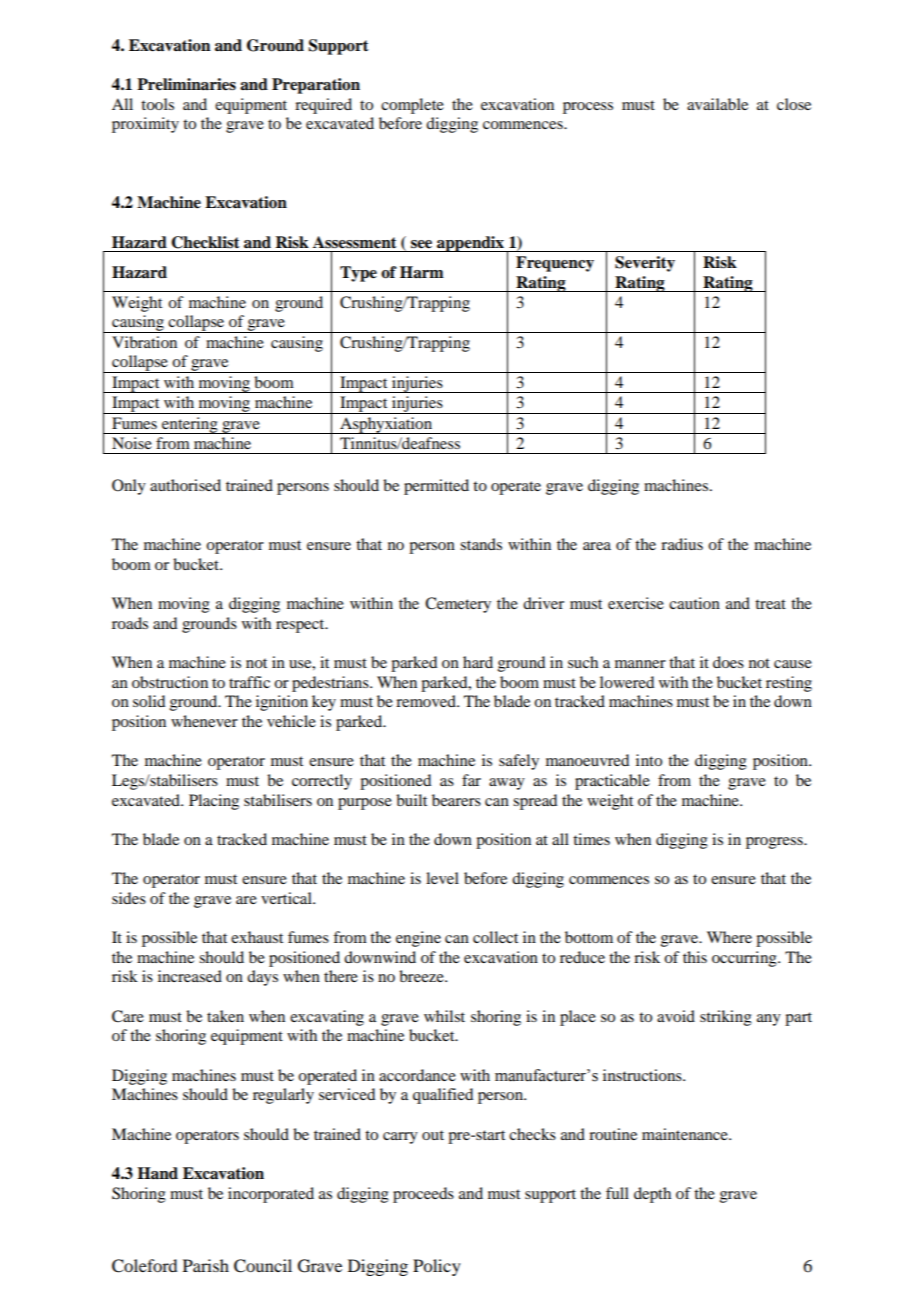 Image resolution: width=924 pixels, height=1308 pixels. Describe the element at coordinates (717, 104) in the screenshot. I see `available` at that location.
